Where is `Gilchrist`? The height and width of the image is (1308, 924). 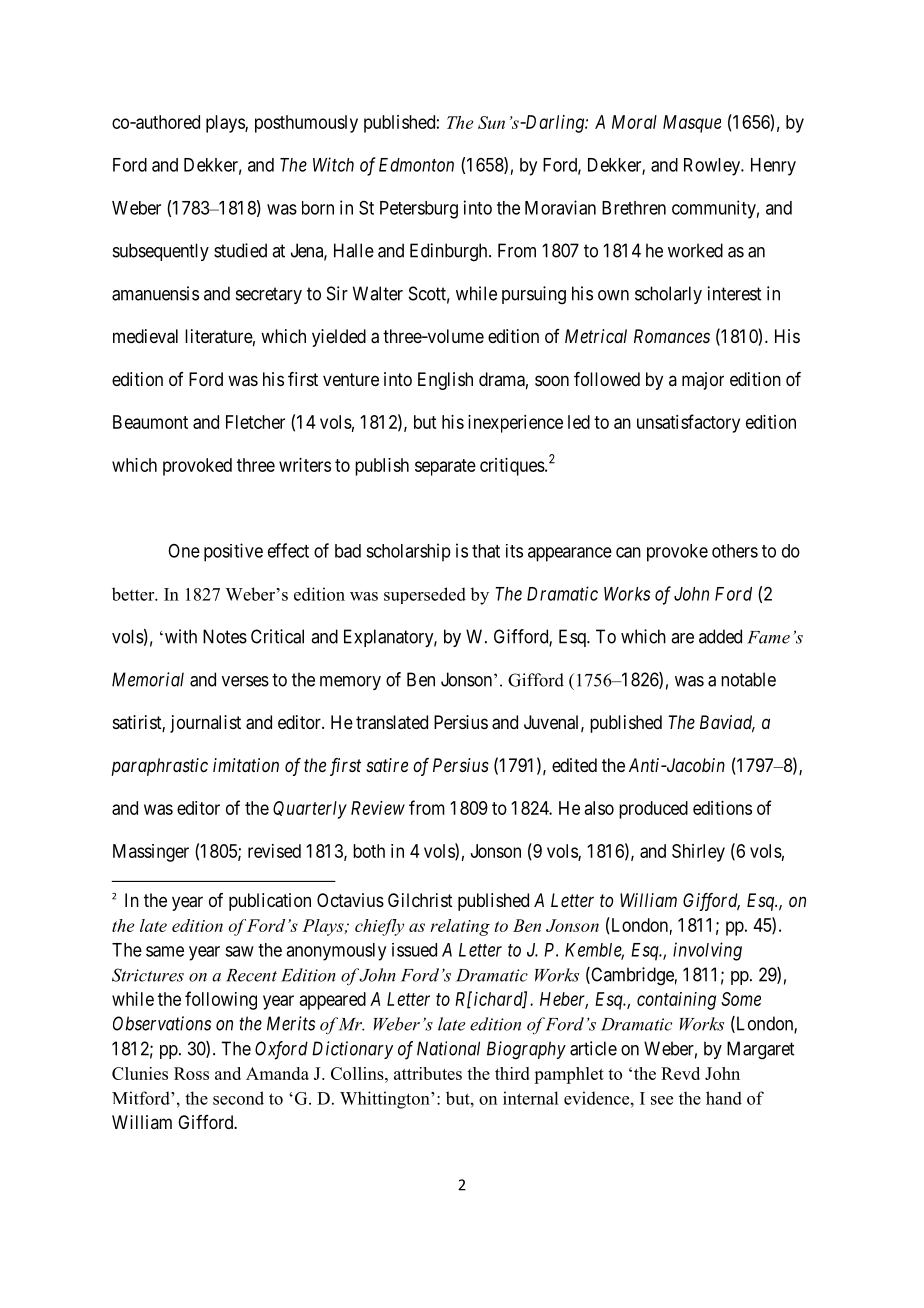
Gilchrist is located at coordinates (420, 900).
